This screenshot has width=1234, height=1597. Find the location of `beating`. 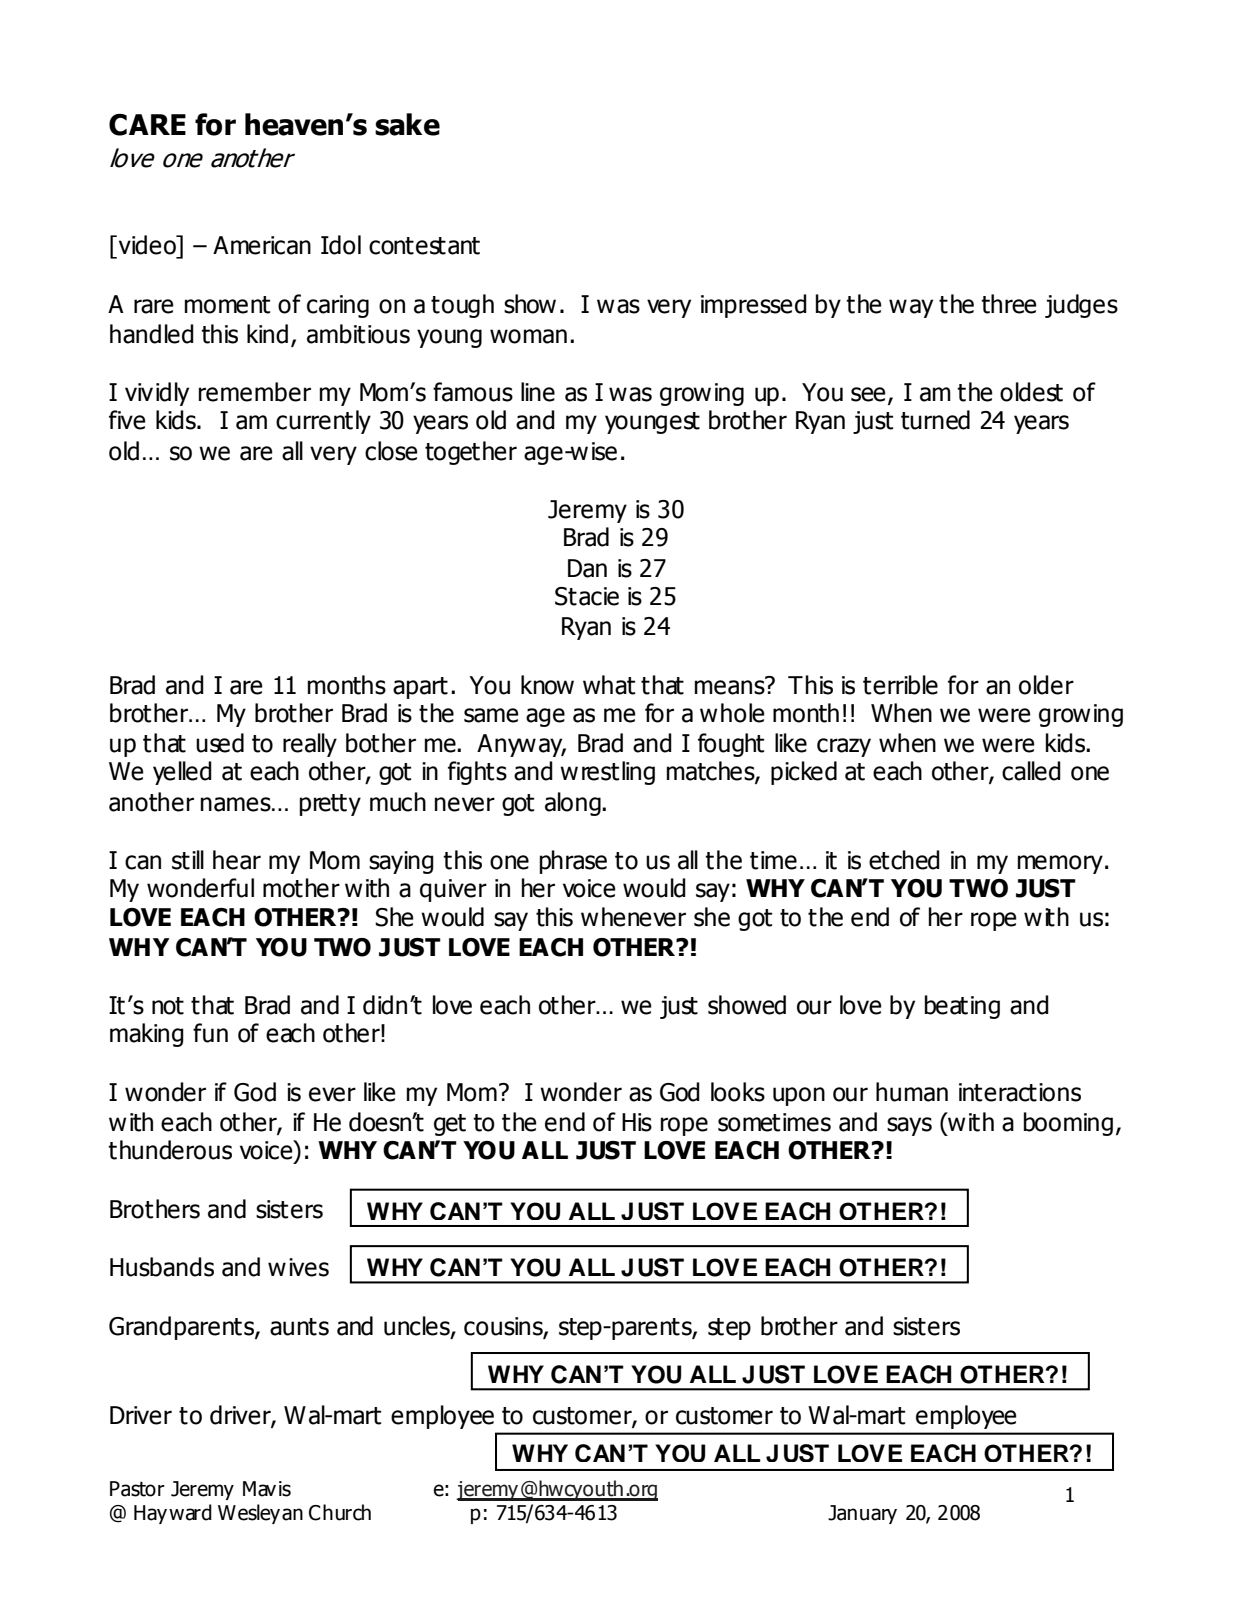

beating is located at coordinates (962, 1007).
